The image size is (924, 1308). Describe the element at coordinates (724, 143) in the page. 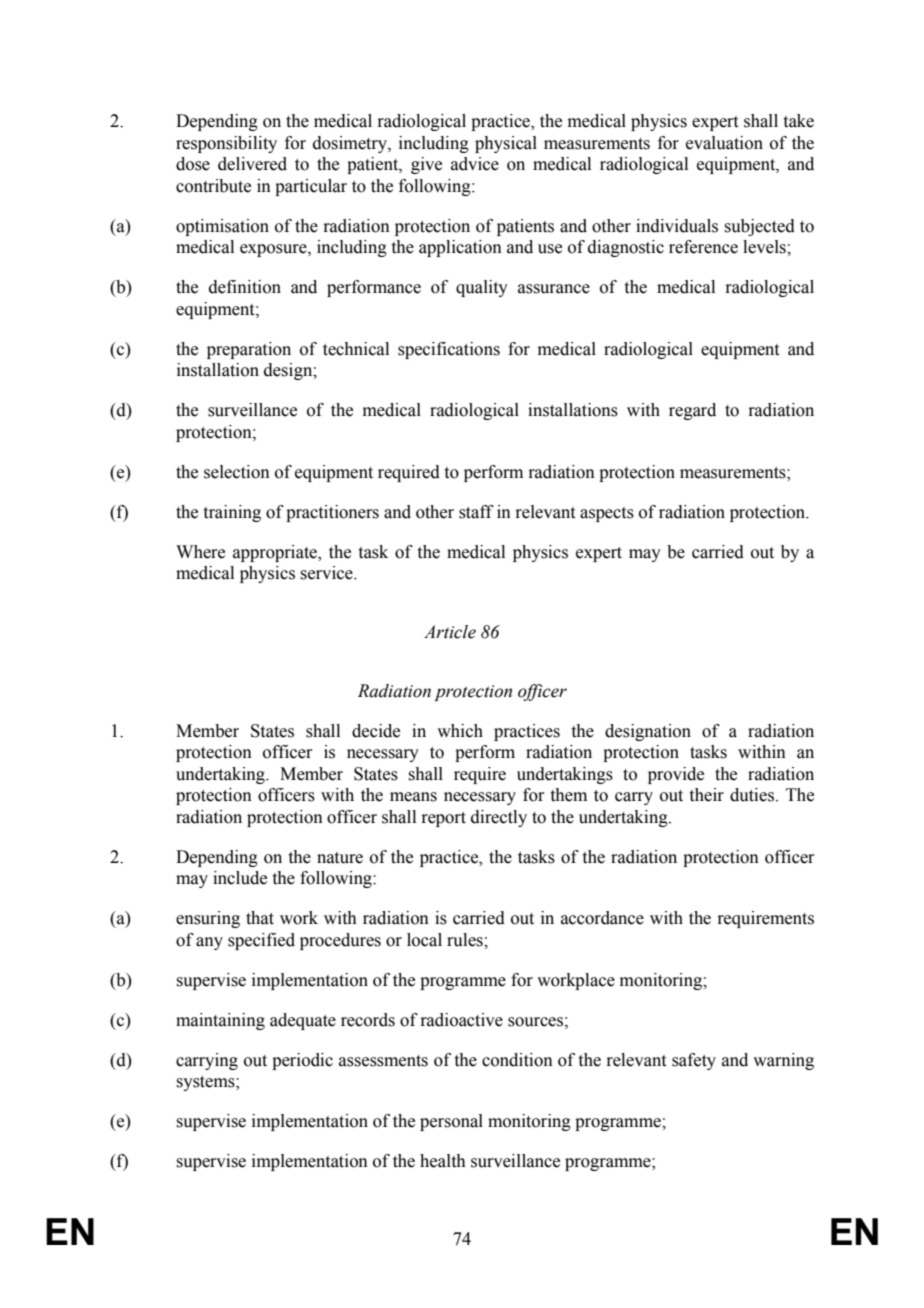

I see `evaluation` at that location.
